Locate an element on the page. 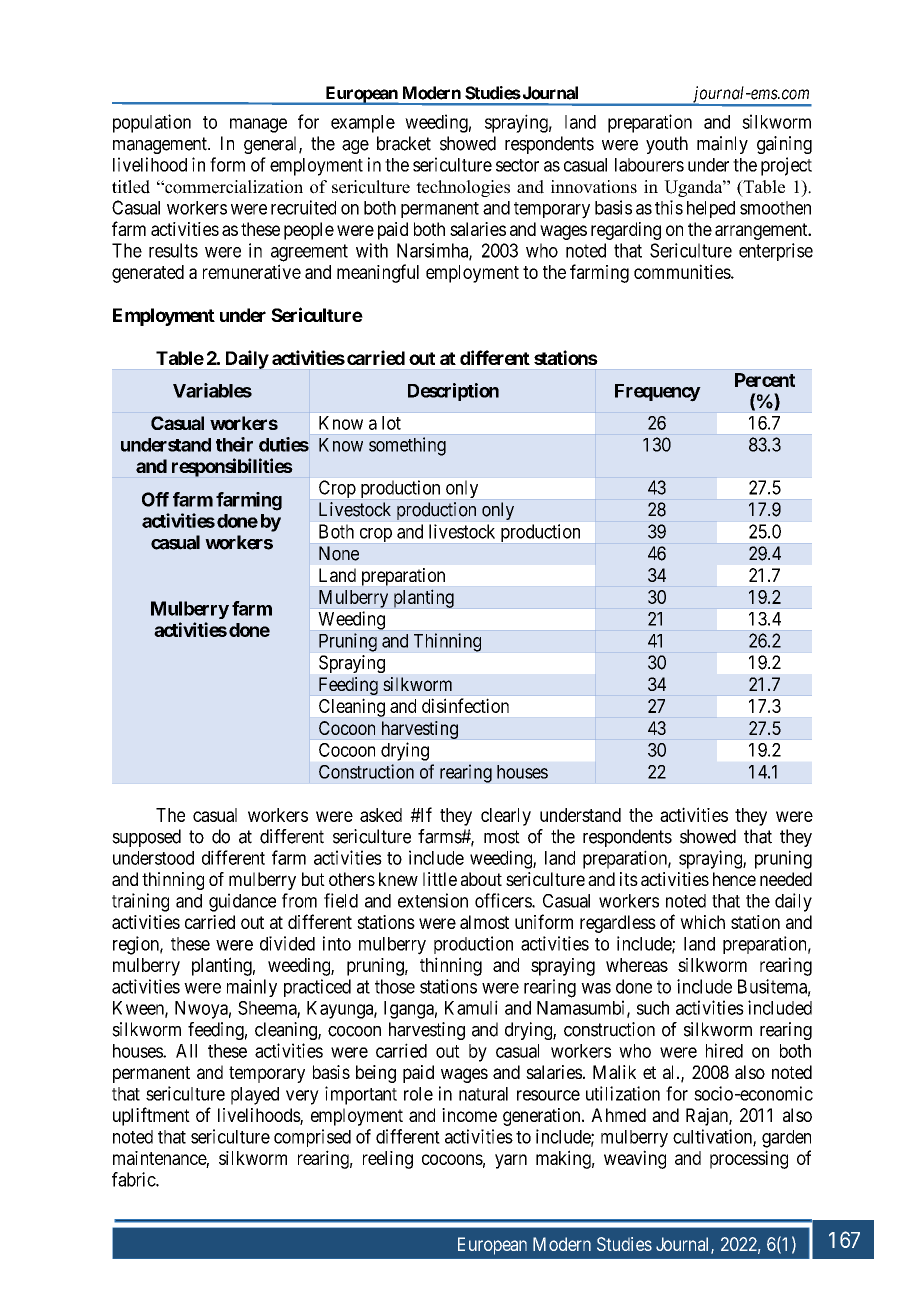  disinfection is located at coordinates (465, 705).
